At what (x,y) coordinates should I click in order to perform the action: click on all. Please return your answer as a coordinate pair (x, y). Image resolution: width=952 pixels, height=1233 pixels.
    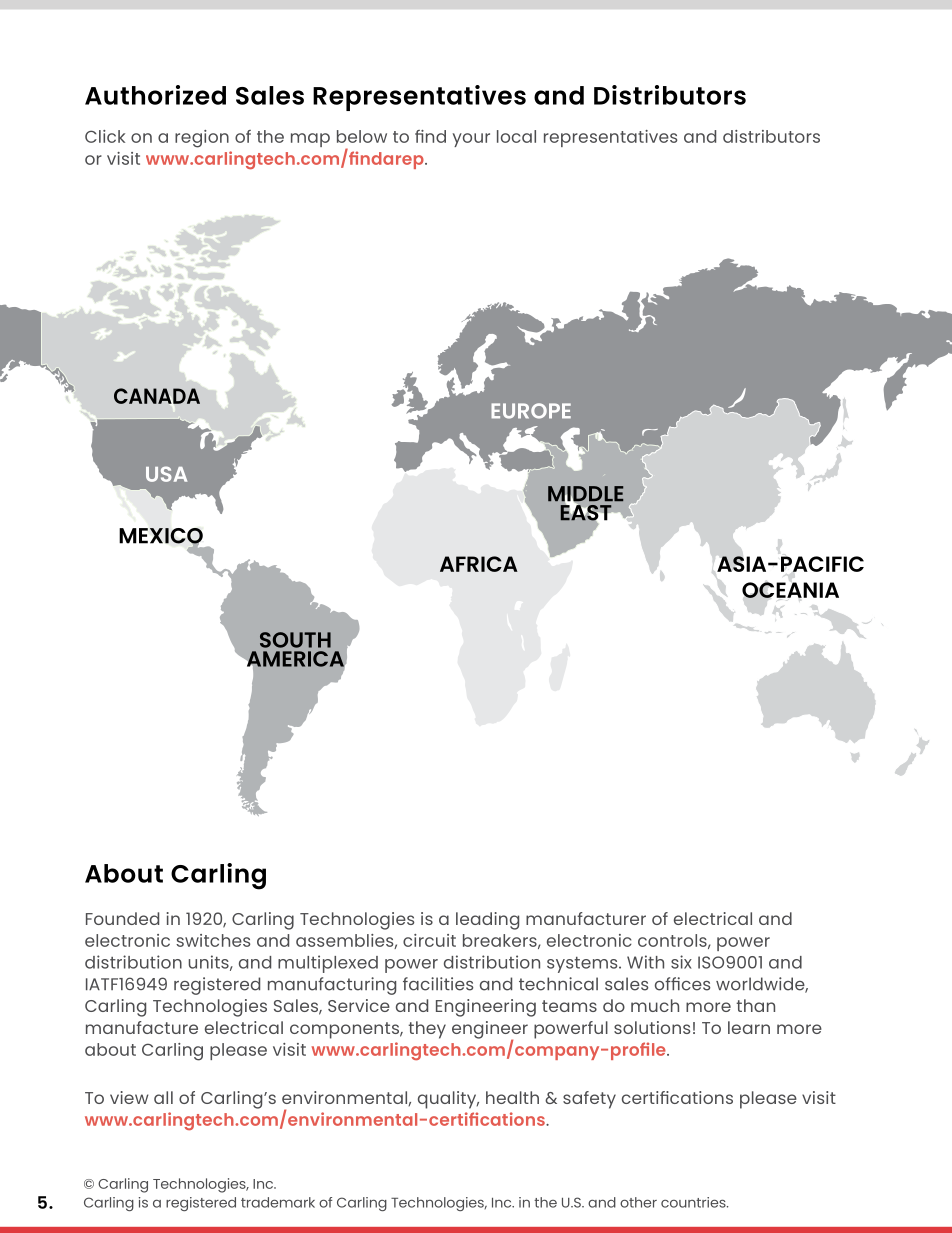
    Looking at the image, I should click on (163, 1097).
